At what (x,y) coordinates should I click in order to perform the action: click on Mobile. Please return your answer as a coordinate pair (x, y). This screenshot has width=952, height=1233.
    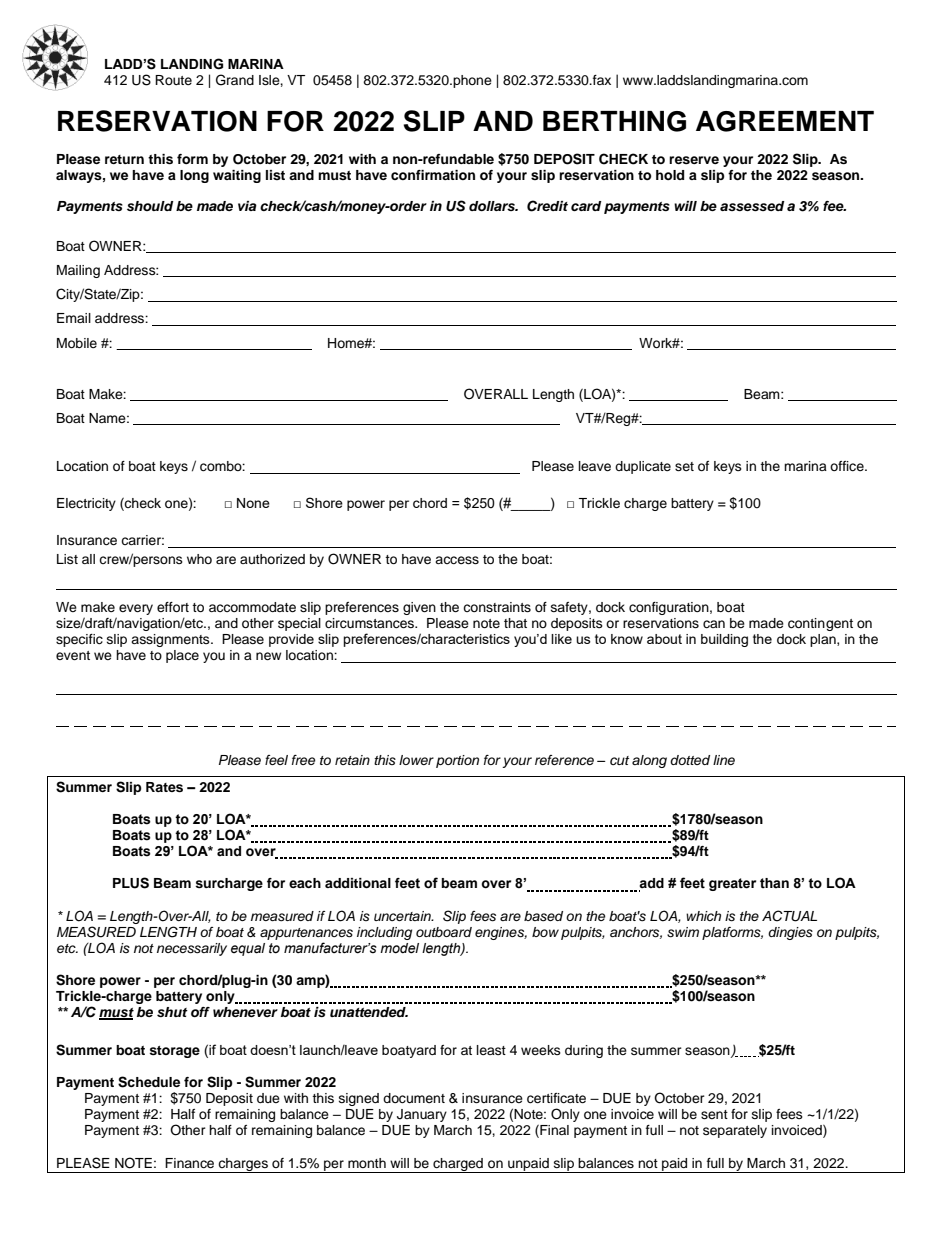
    Looking at the image, I should click on (77, 343).
